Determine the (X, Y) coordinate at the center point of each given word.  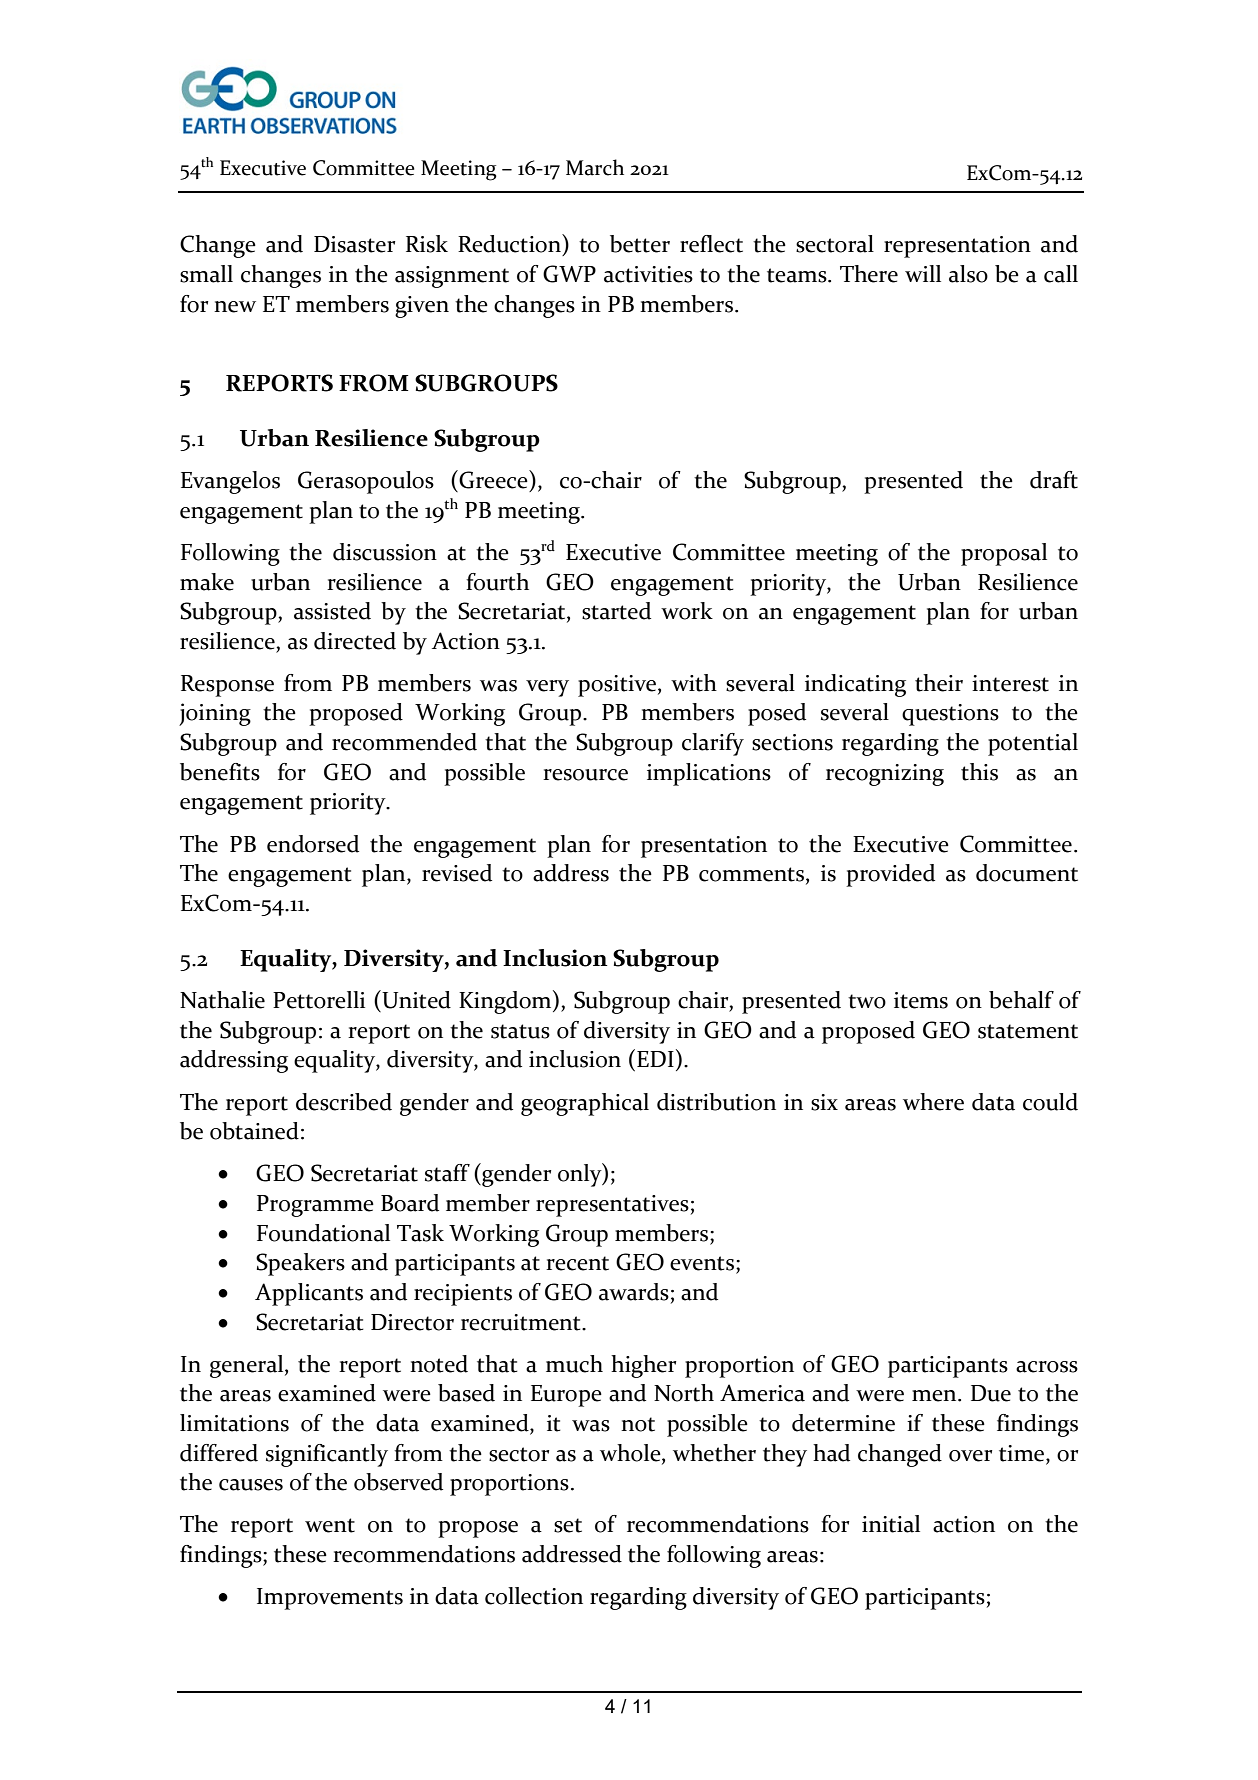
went (330, 1525)
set (568, 1525)
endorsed (313, 844)
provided (890, 875)
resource (585, 775)
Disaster (354, 244)
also (968, 274)
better (640, 244)
